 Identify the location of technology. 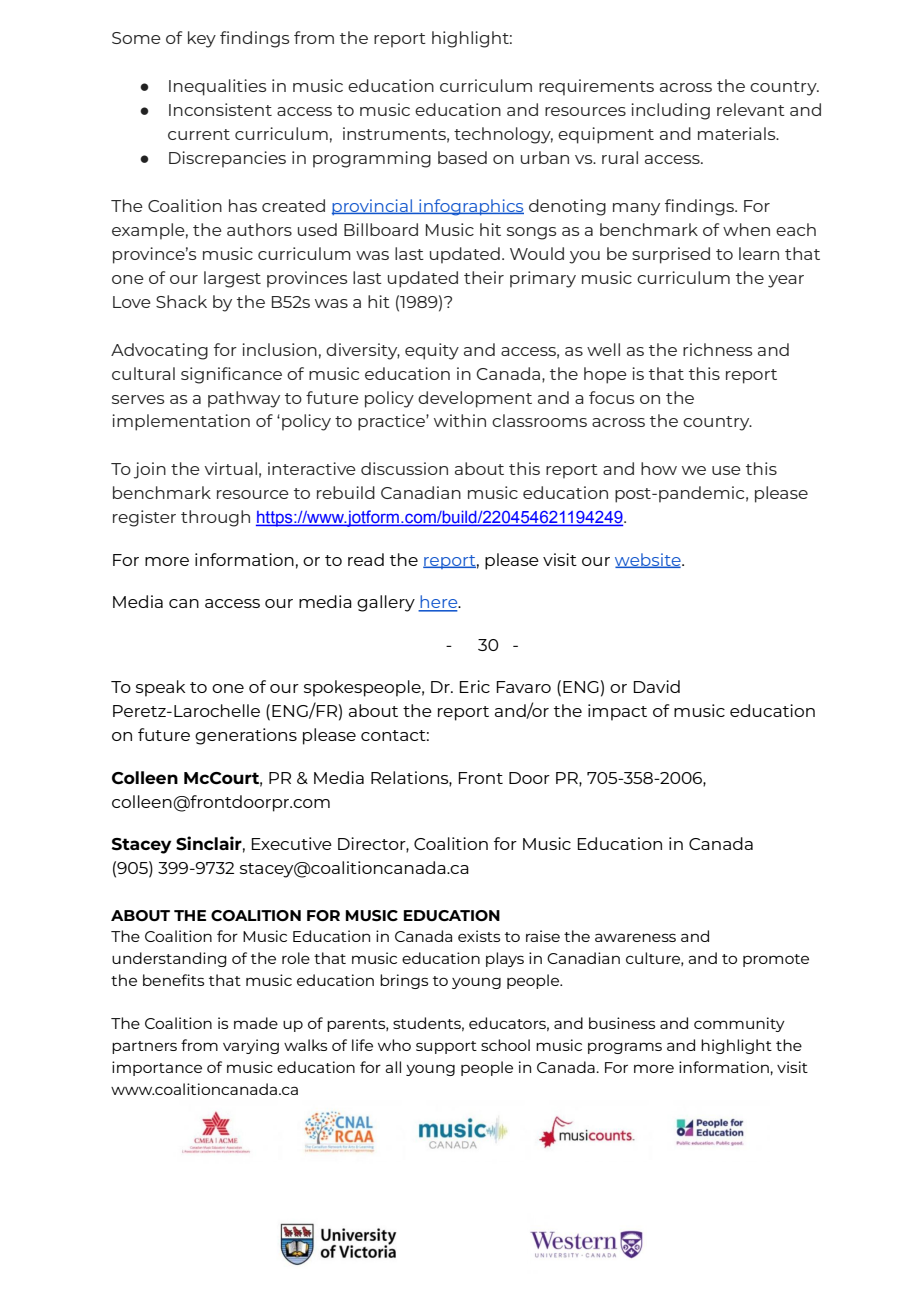
(503, 135).
